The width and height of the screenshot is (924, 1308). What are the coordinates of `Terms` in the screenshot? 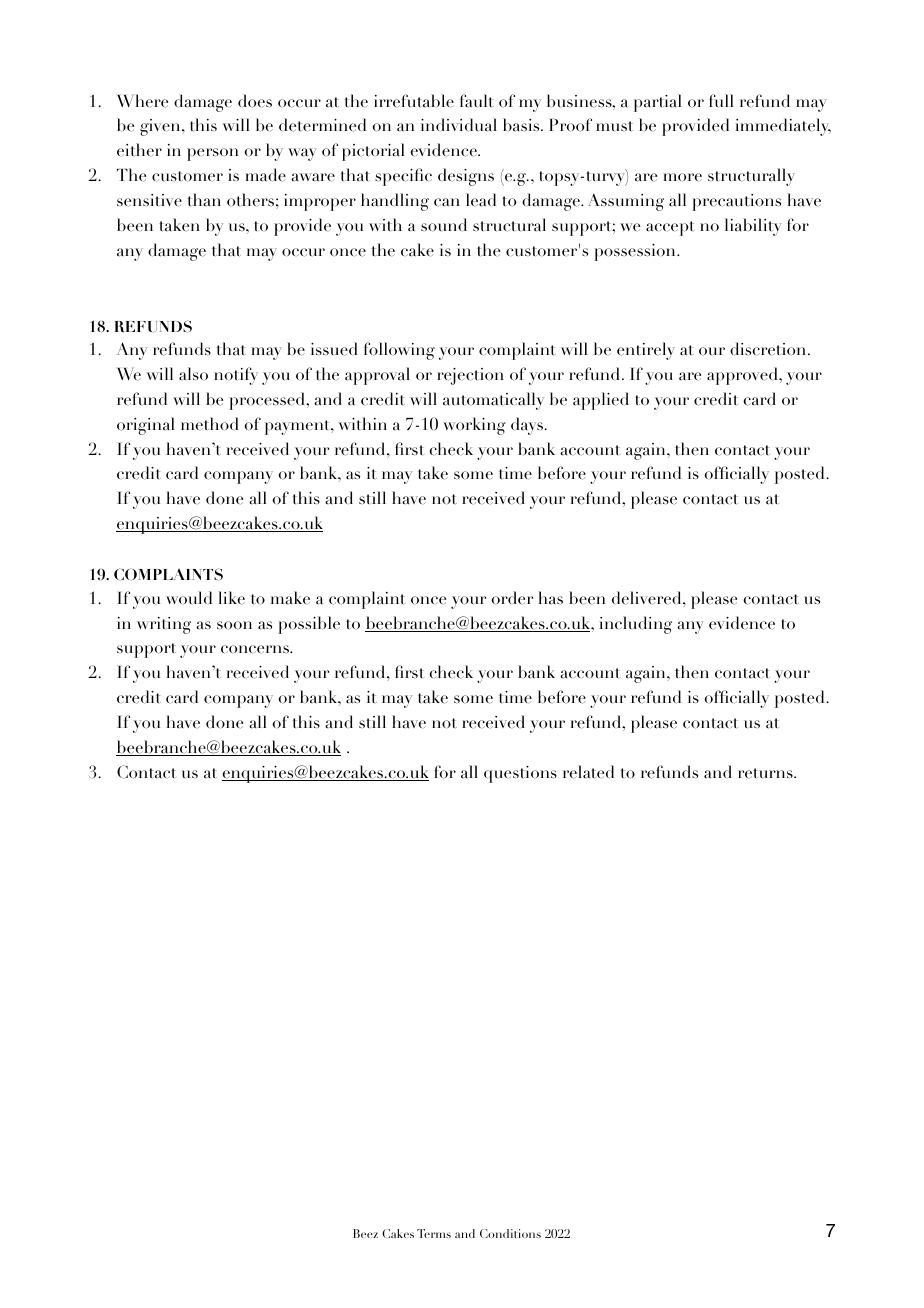 It's located at (434, 1233).
